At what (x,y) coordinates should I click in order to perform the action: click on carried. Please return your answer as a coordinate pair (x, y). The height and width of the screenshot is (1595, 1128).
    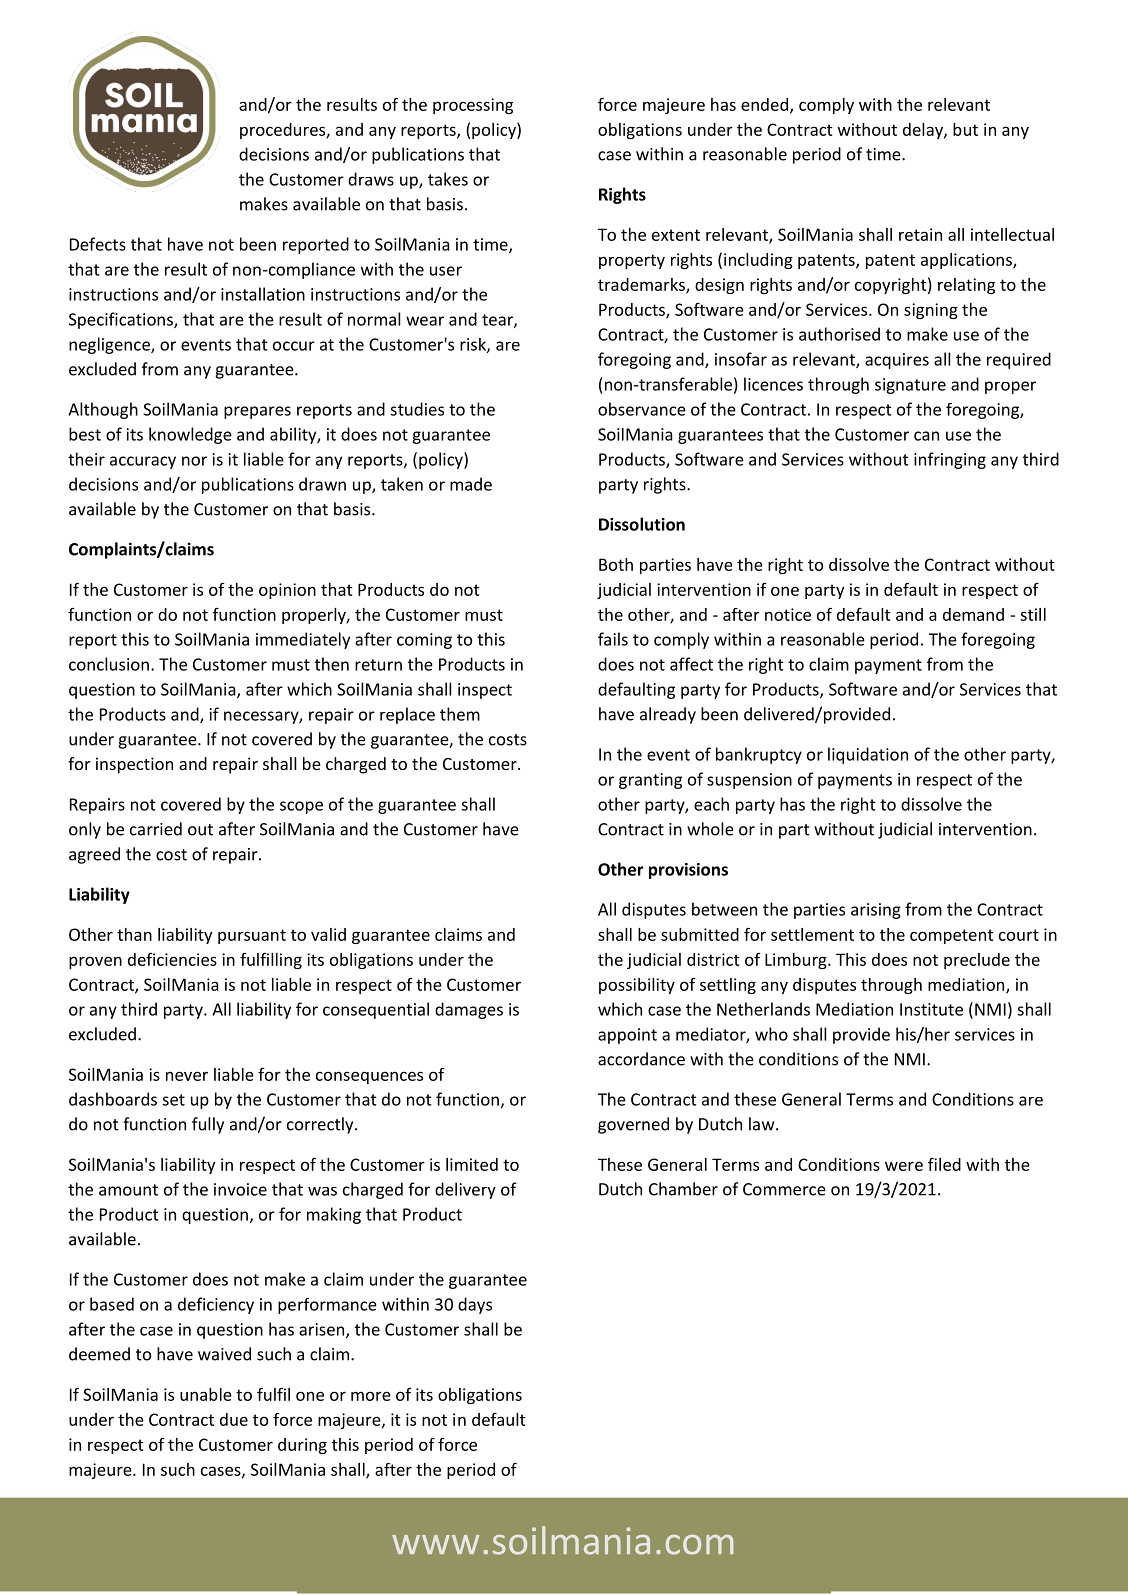
    Looking at the image, I should click on (156, 829).
